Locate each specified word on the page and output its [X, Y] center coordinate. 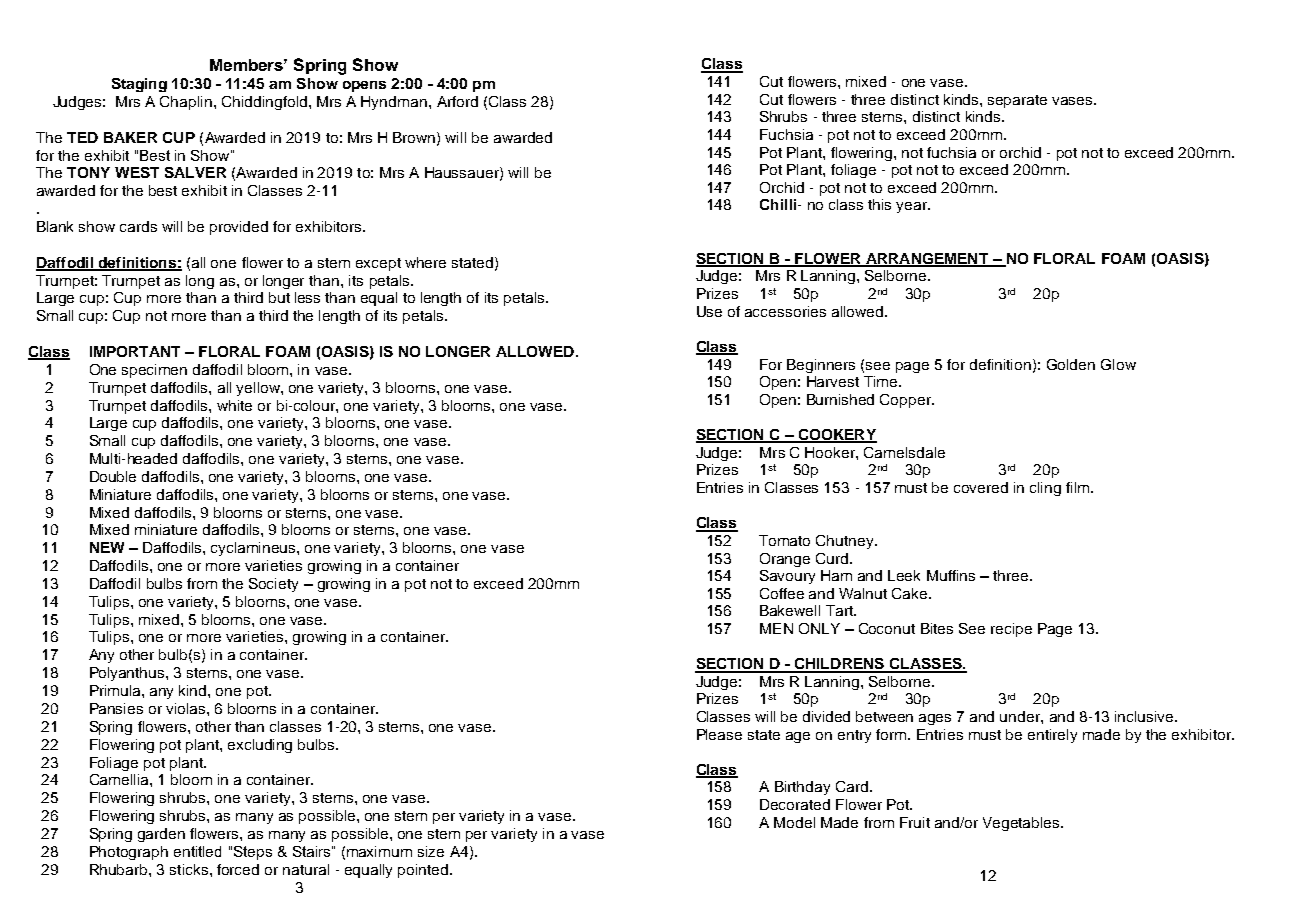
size [431, 851]
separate [1017, 101]
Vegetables [1022, 824]
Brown [415, 138]
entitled [197, 851]
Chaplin [186, 103]
